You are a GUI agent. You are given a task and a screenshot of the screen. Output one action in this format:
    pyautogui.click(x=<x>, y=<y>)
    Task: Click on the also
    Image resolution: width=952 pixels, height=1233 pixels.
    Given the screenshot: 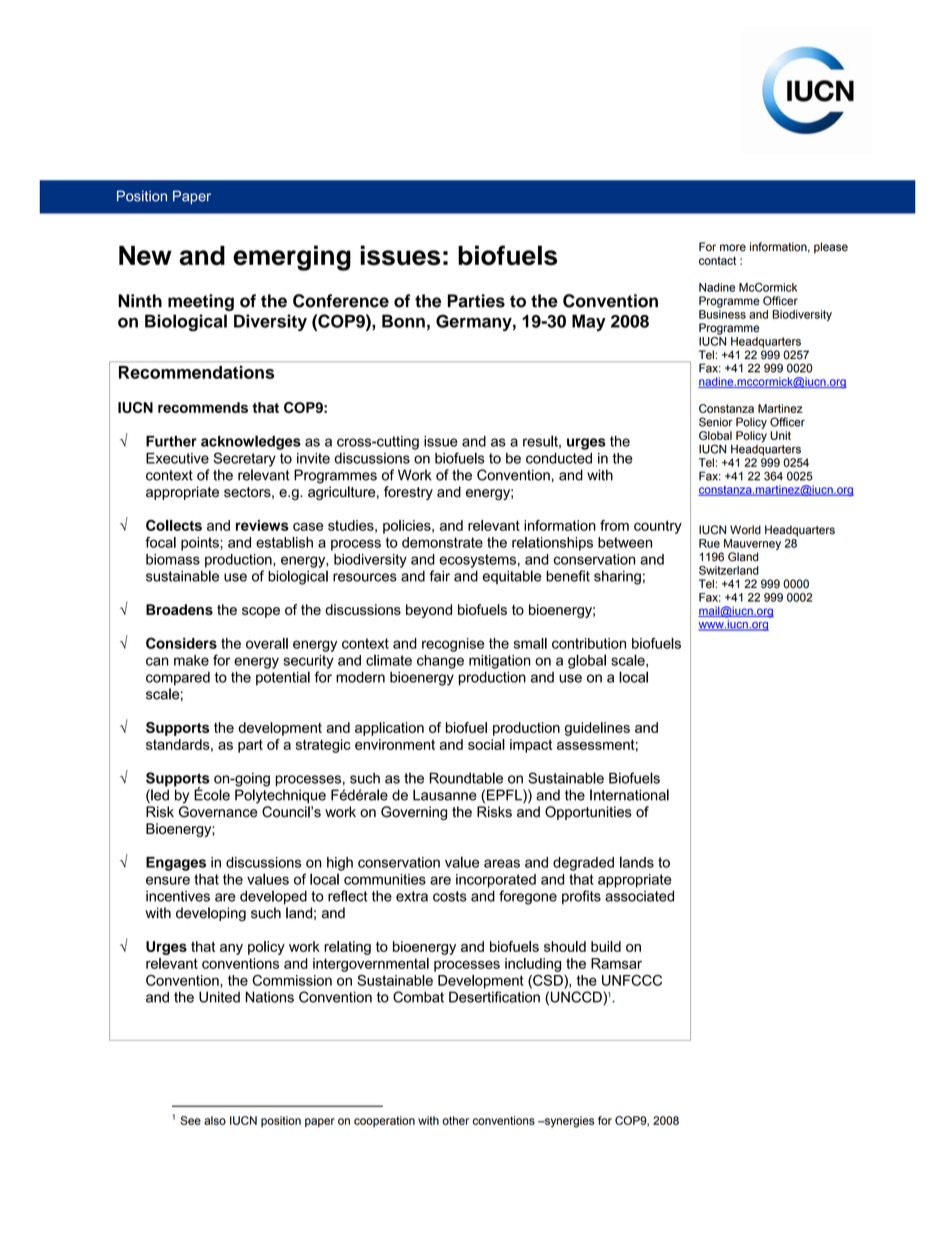 What is the action you would take?
    pyautogui.click(x=215, y=1120)
